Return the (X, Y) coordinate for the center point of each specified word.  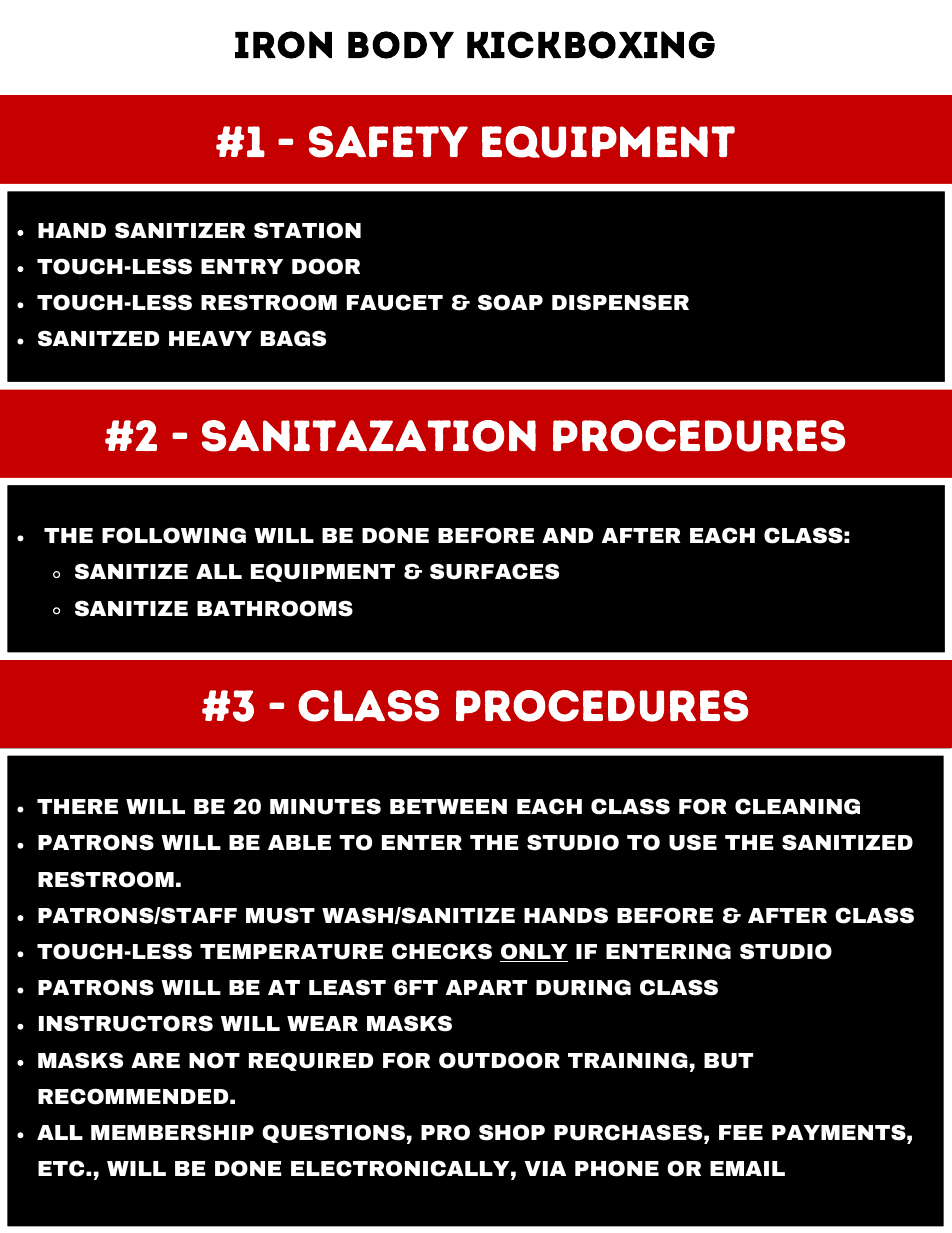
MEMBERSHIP (172, 1132)
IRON (283, 45)
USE (693, 842)
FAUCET (395, 302)
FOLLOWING (174, 535)
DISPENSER (620, 302)
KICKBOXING (591, 45)
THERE (77, 806)
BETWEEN (448, 806)
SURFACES (494, 571)
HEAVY (210, 338)
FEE (741, 1132)
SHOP (512, 1132)
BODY (401, 45)
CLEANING (797, 806)
